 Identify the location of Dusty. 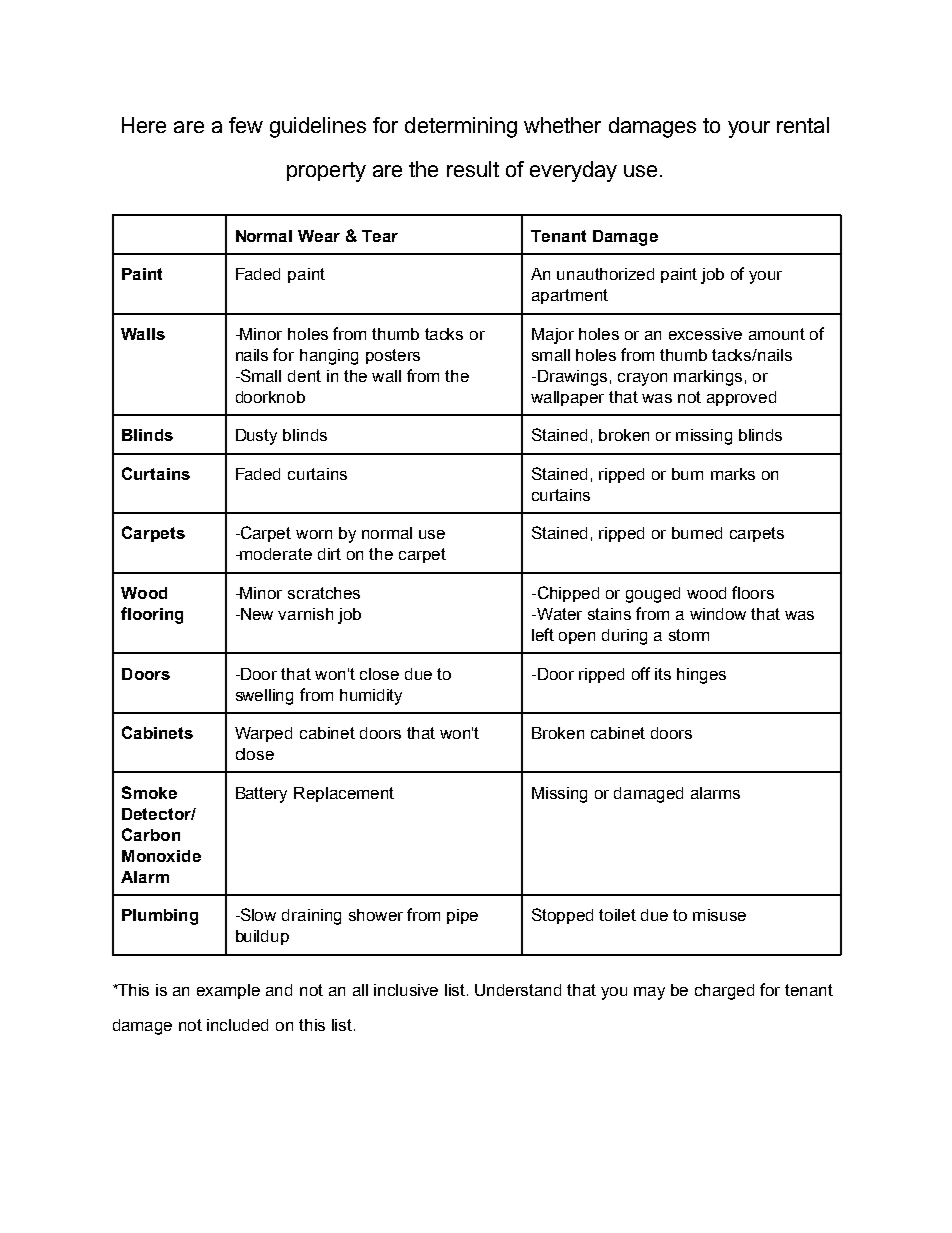
(256, 437).
